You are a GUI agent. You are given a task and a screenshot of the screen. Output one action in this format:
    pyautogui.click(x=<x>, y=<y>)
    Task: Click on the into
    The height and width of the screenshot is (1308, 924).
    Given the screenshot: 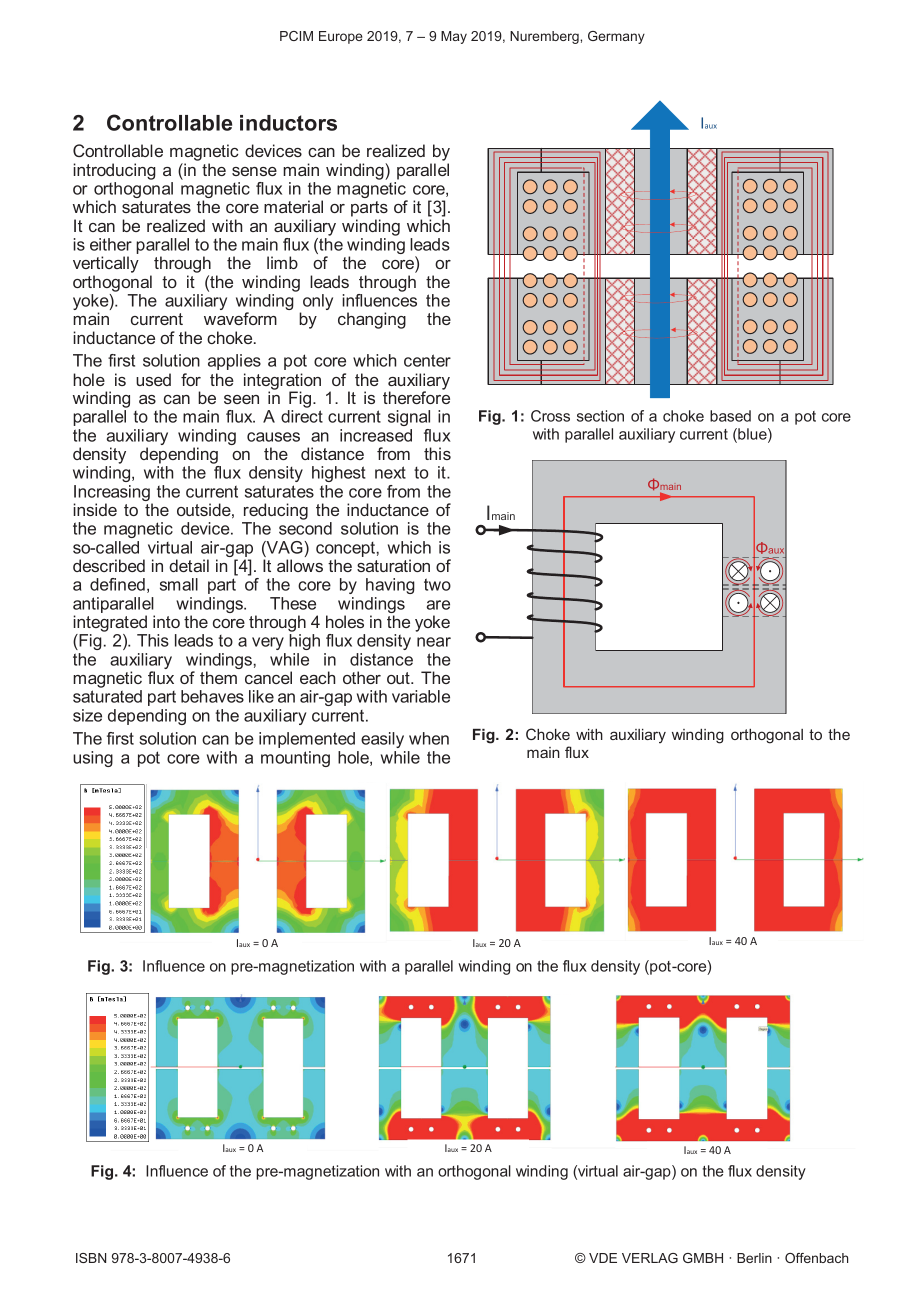 What is the action you would take?
    pyautogui.click(x=166, y=621)
